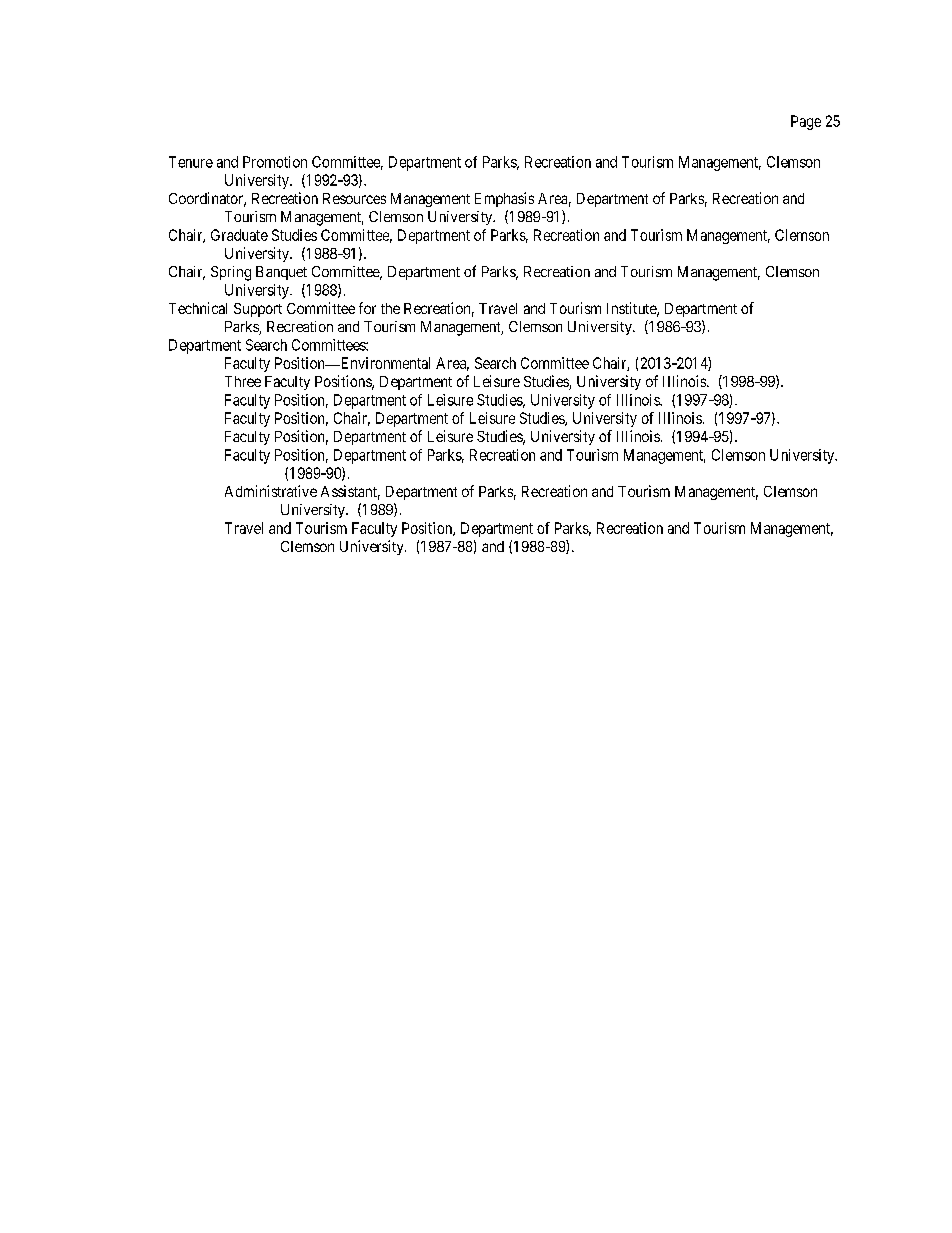  I want to click on the, so click(390, 308).
